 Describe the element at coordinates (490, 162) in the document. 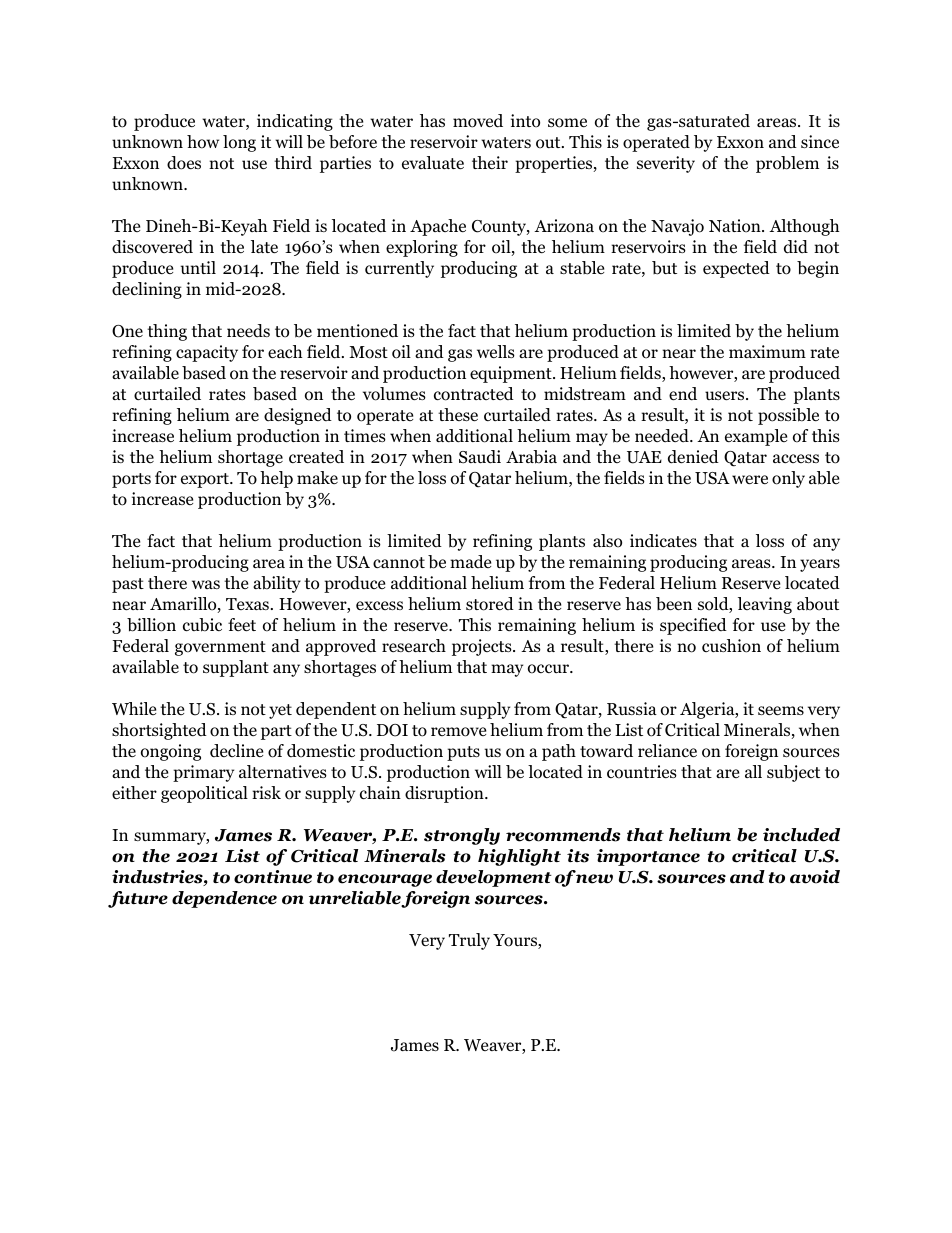

I see `their` at that location.
